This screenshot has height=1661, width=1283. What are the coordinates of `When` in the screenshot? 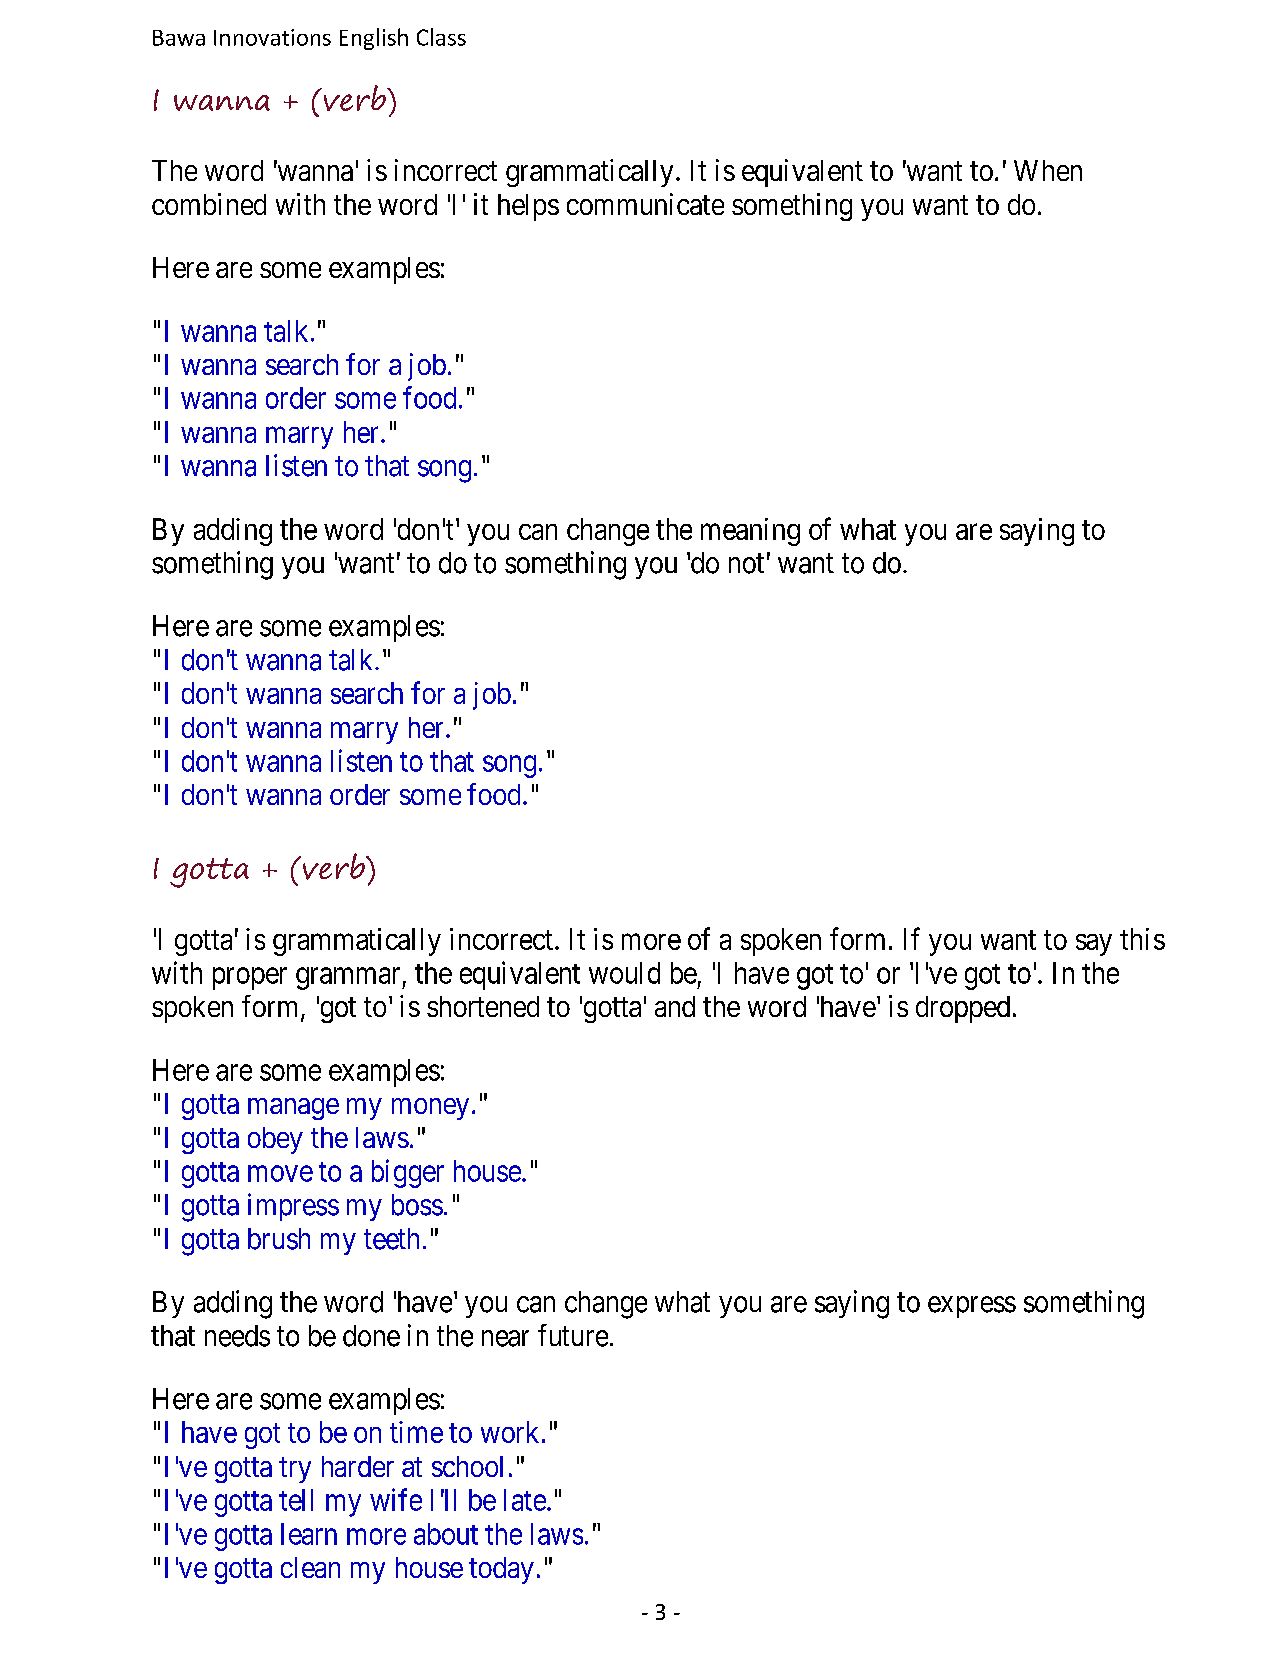 It's located at (1048, 170).
